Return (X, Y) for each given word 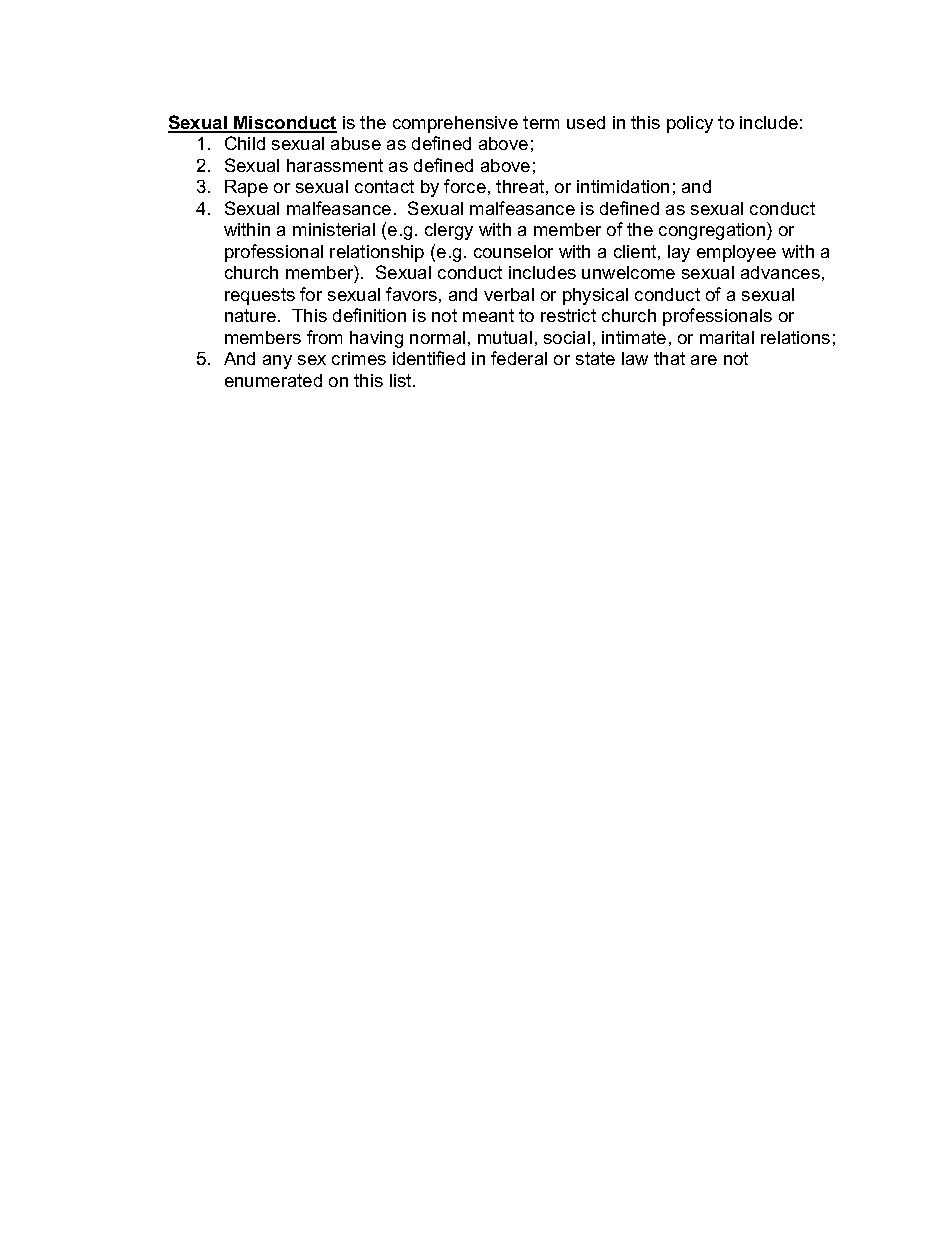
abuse (356, 143)
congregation (713, 231)
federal (519, 358)
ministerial (334, 229)
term (541, 122)
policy (690, 124)
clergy (449, 231)
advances (780, 272)
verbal (509, 294)
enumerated (273, 380)
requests (260, 296)
